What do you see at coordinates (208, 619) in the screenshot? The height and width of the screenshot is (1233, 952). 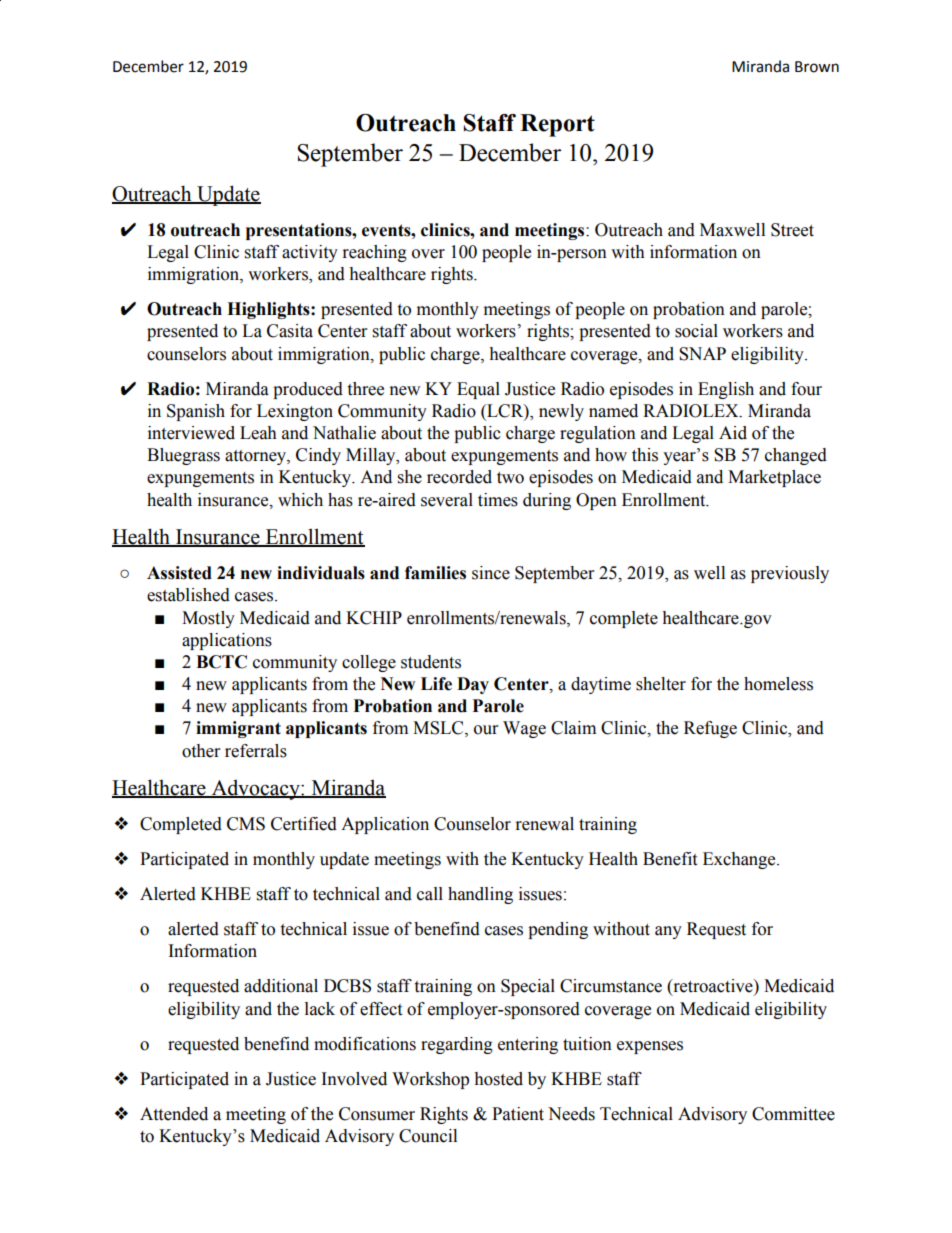 I see `Mostly` at bounding box center [208, 619].
